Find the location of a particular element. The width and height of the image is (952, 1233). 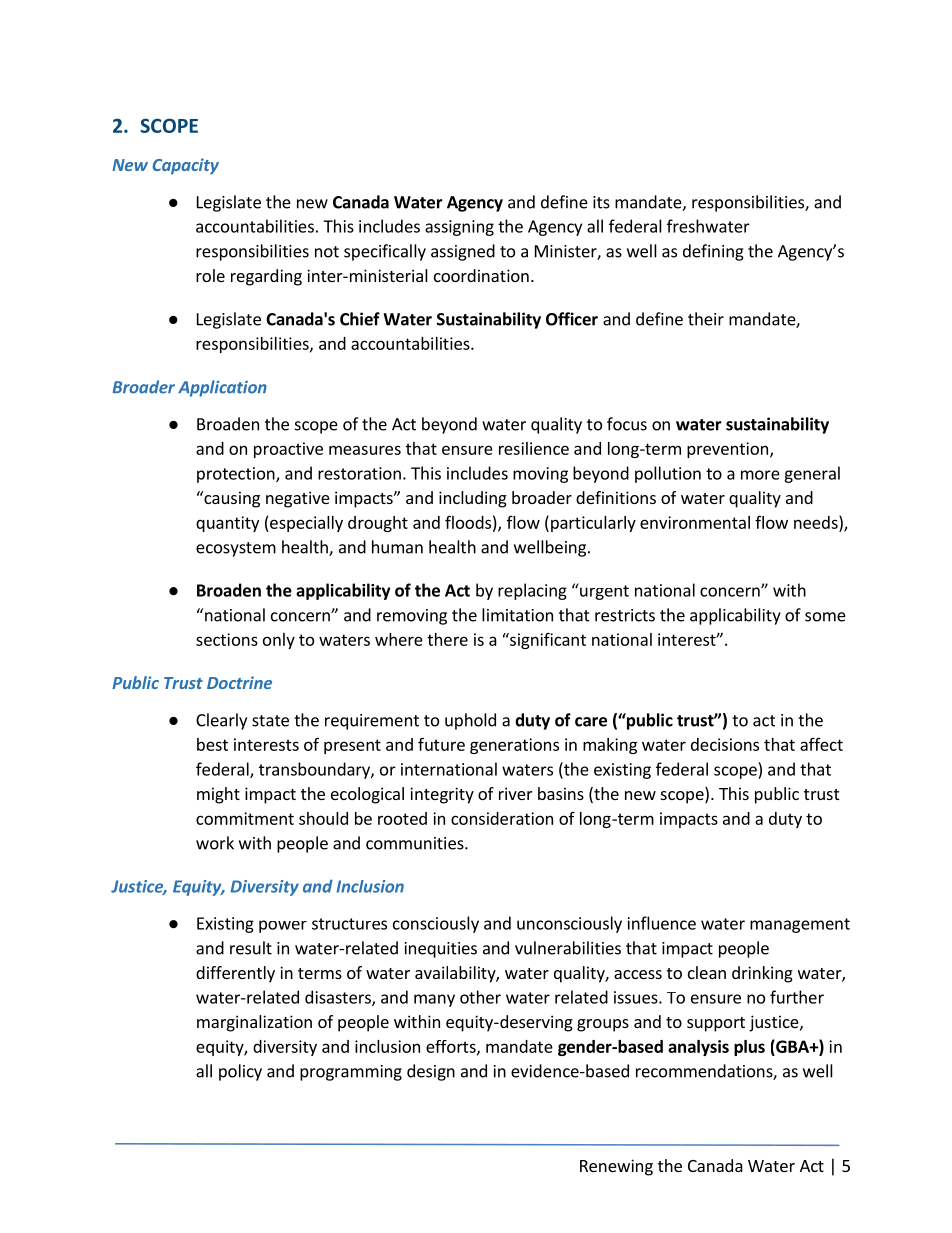

policy is located at coordinates (240, 1072).
